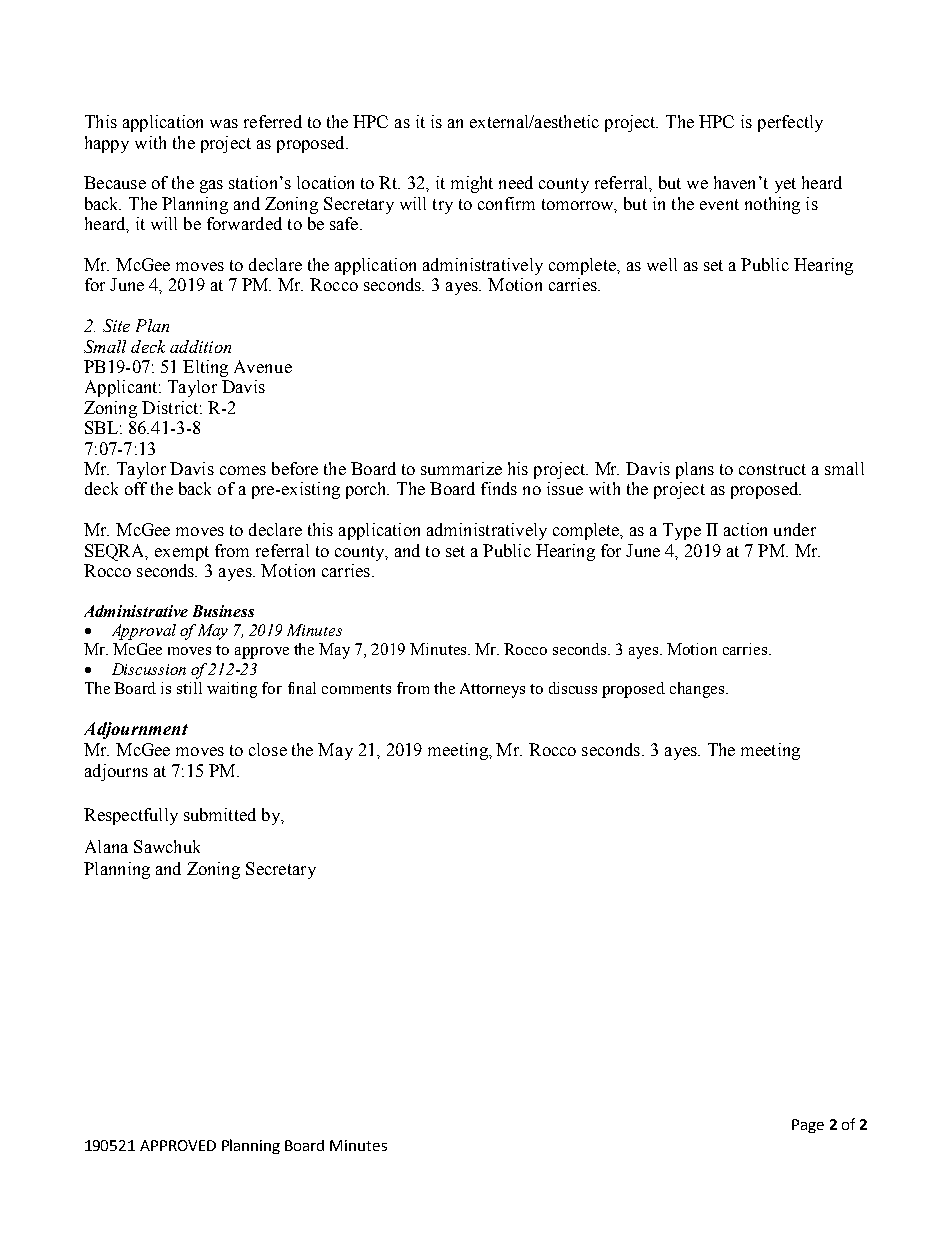  What do you see at coordinates (268, 749) in the image?
I see `close` at bounding box center [268, 749].
